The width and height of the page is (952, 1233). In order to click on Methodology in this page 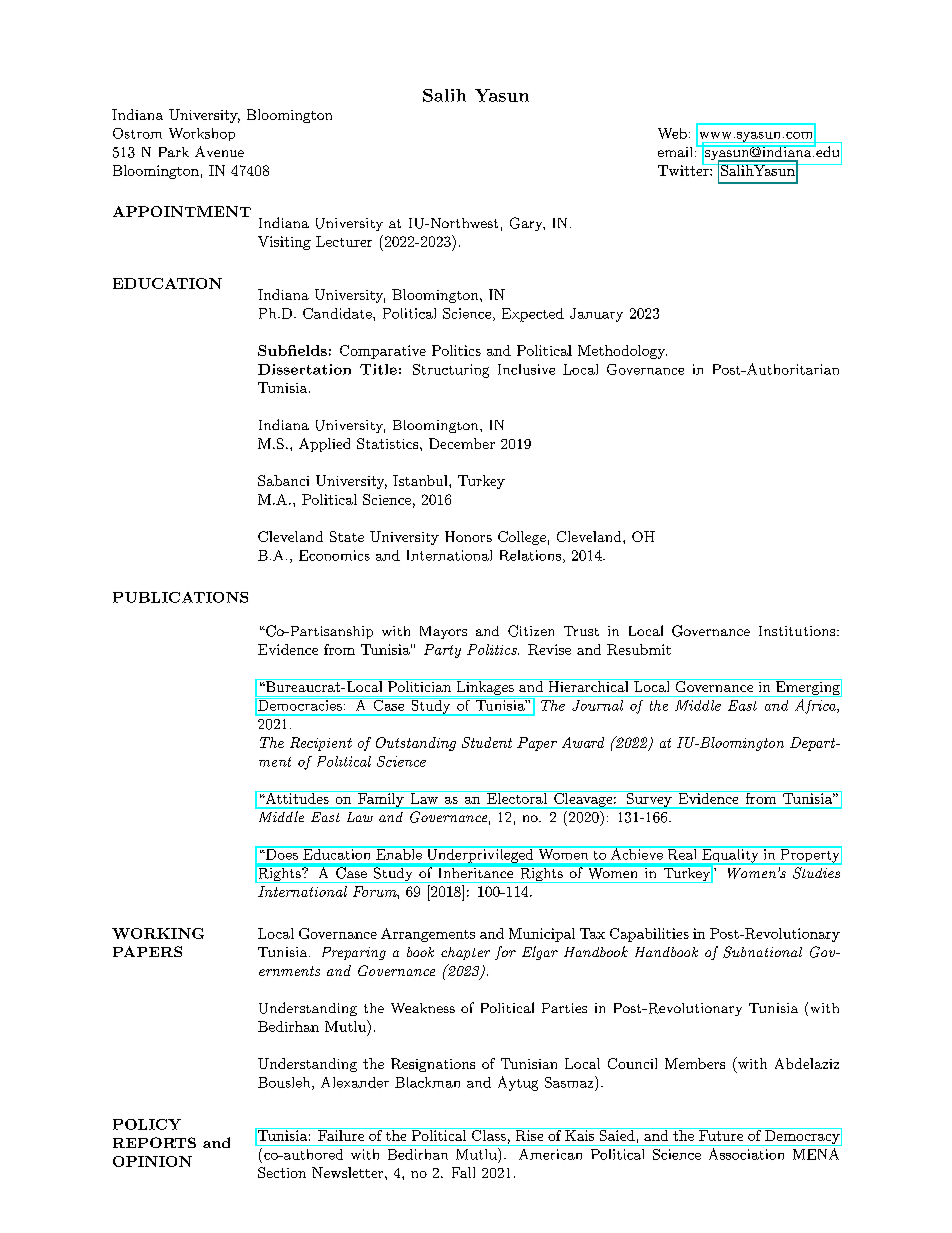, I will do `click(622, 352)`.
